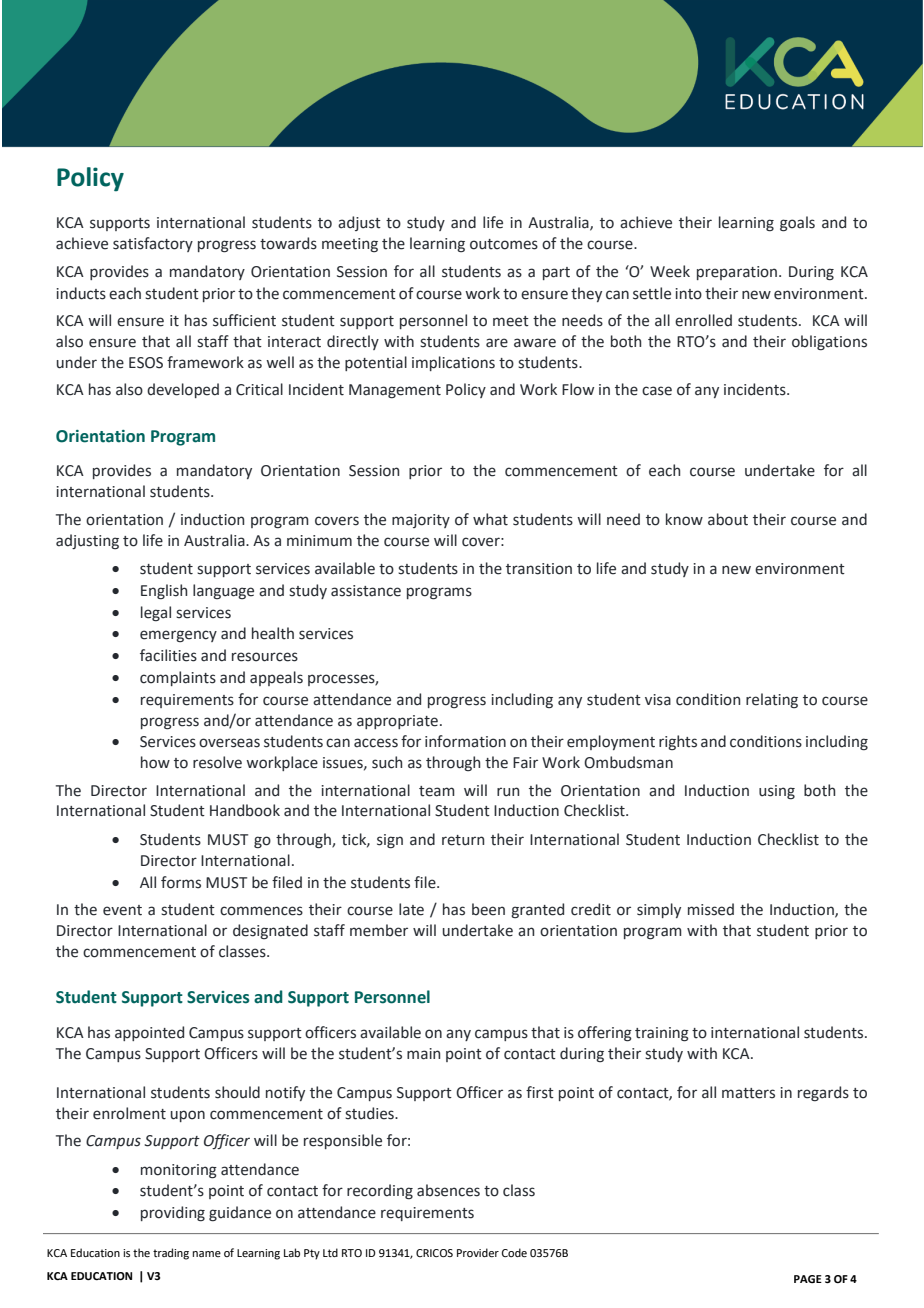 The image size is (924, 1308). Describe the element at coordinates (207, 1254) in the screenshot. I see `name` at that location.
